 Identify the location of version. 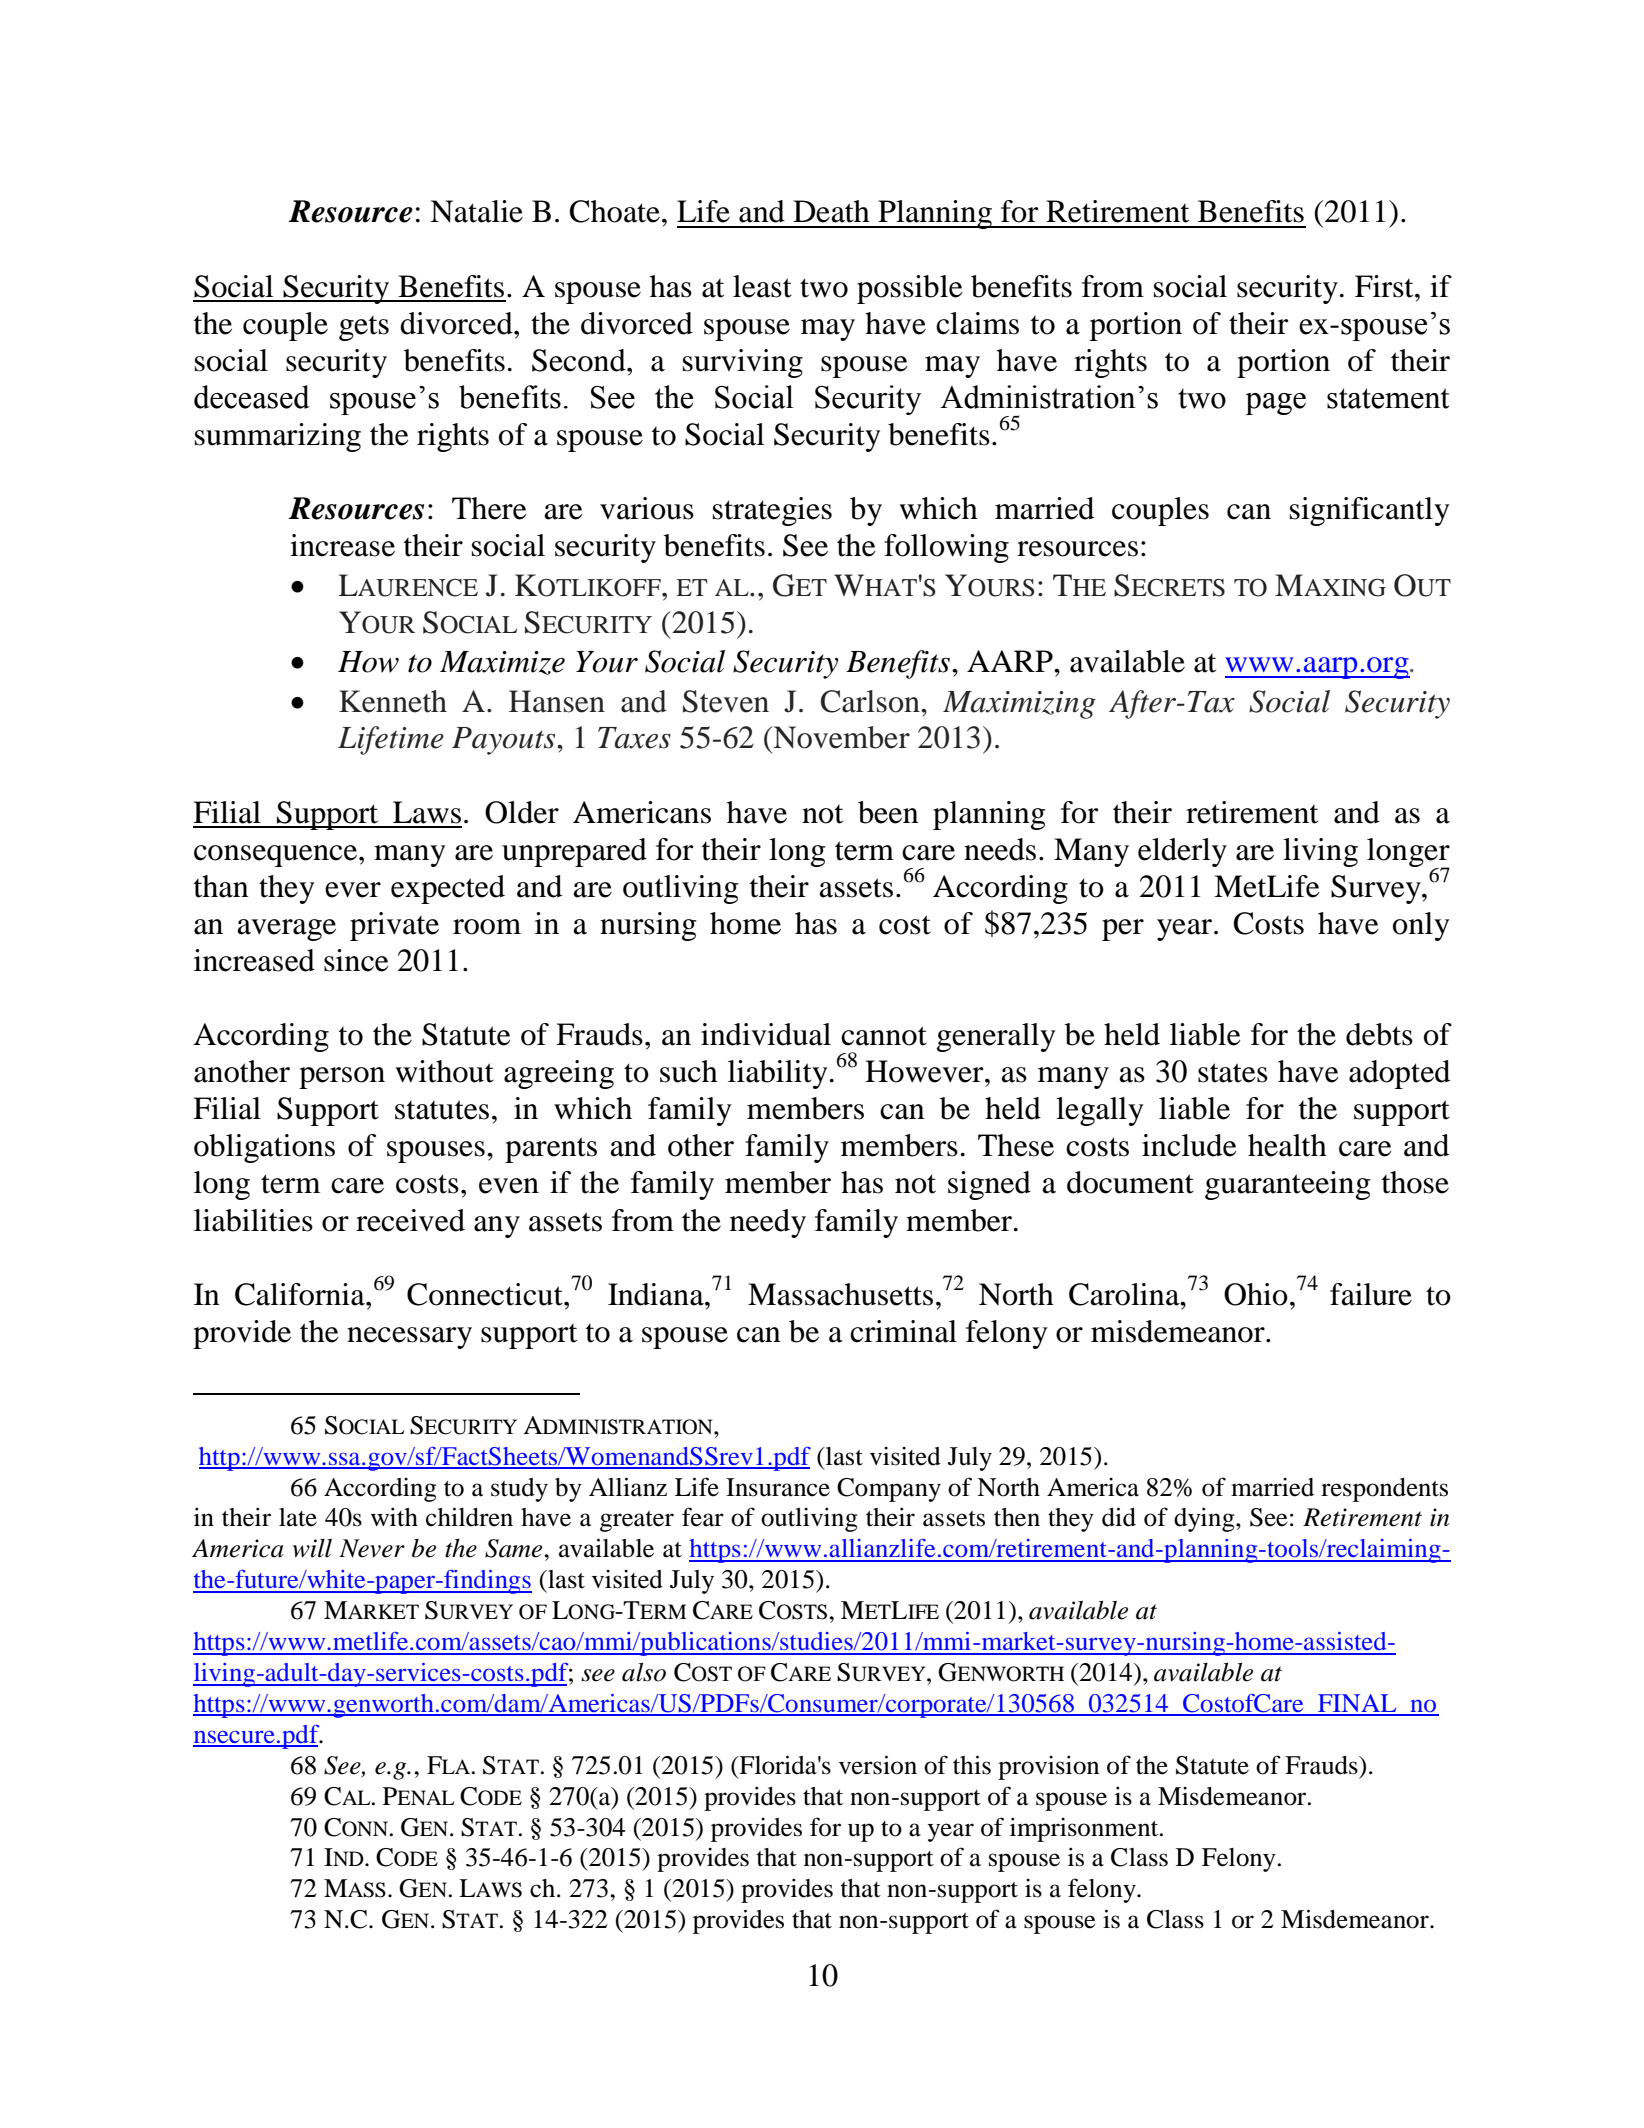
(878, 1765).
